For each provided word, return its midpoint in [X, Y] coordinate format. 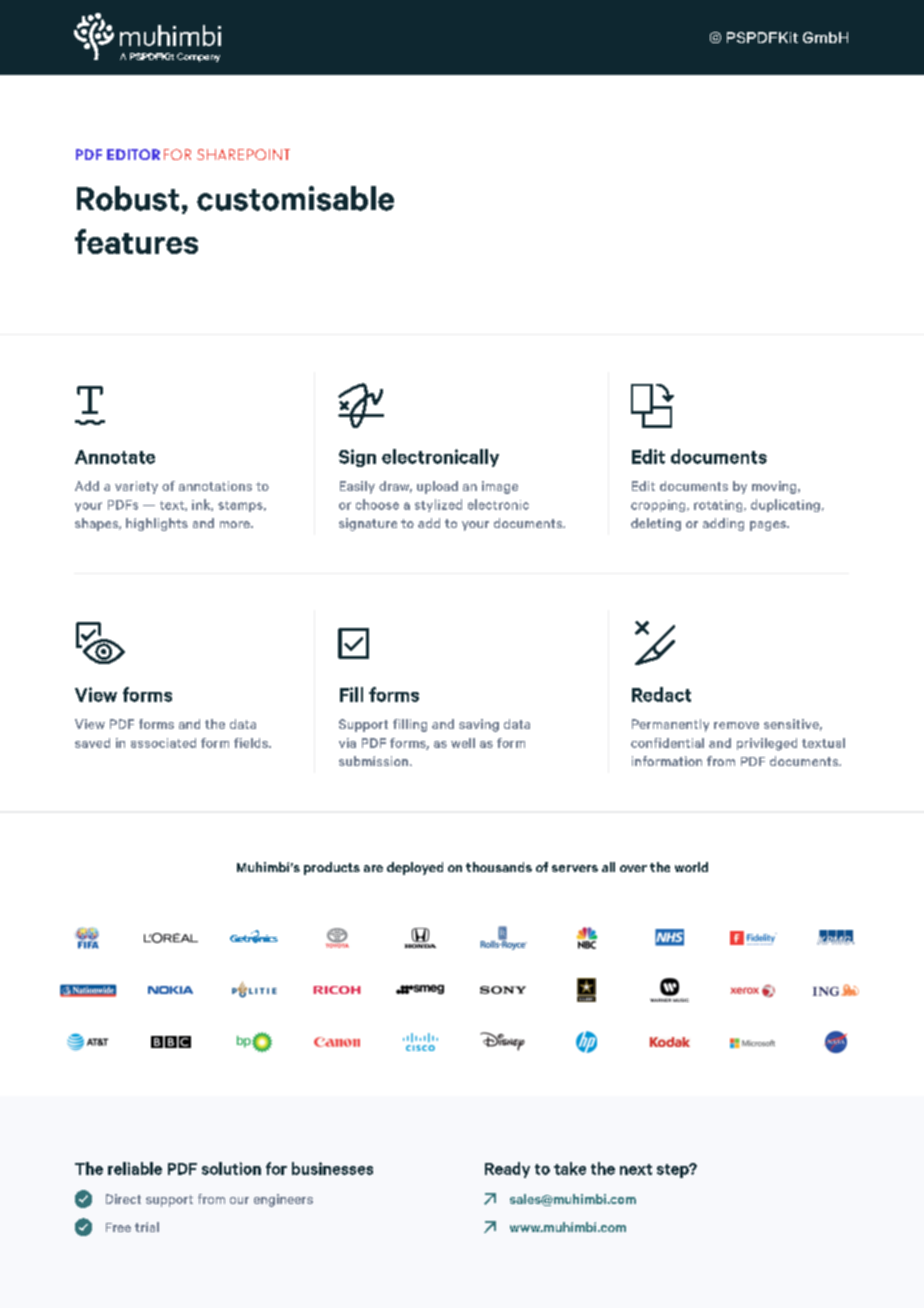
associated [163, 743]
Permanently [670, 725]
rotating [719, 506]
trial [147, 1227]
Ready [507, 1170]
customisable [295, 198]
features [136, 241]
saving [479, 725]
